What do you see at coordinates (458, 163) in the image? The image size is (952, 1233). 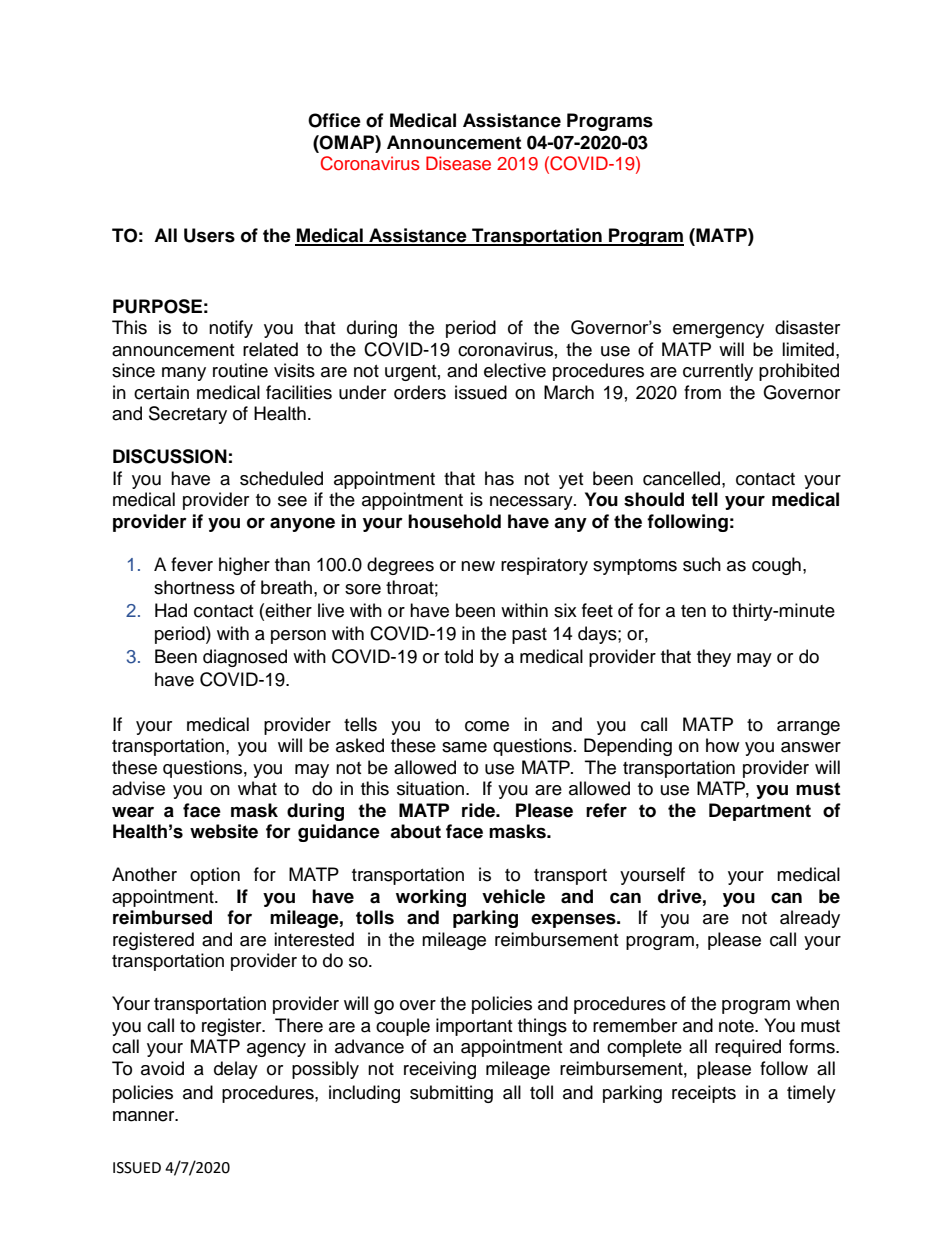 I see `Disease` at bounding box center [458, 163].
